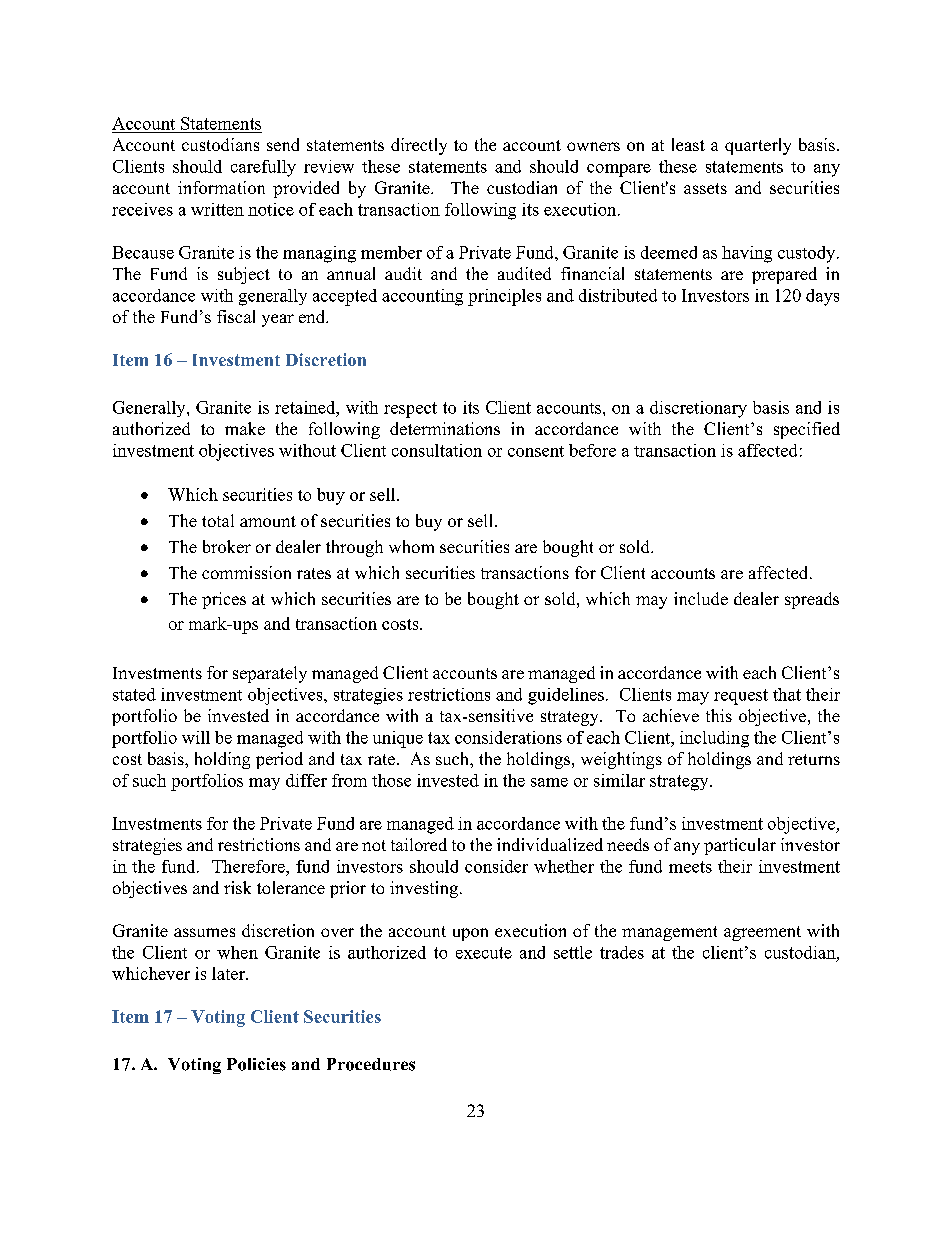  I want to click on consultation, so click(437, 450).
